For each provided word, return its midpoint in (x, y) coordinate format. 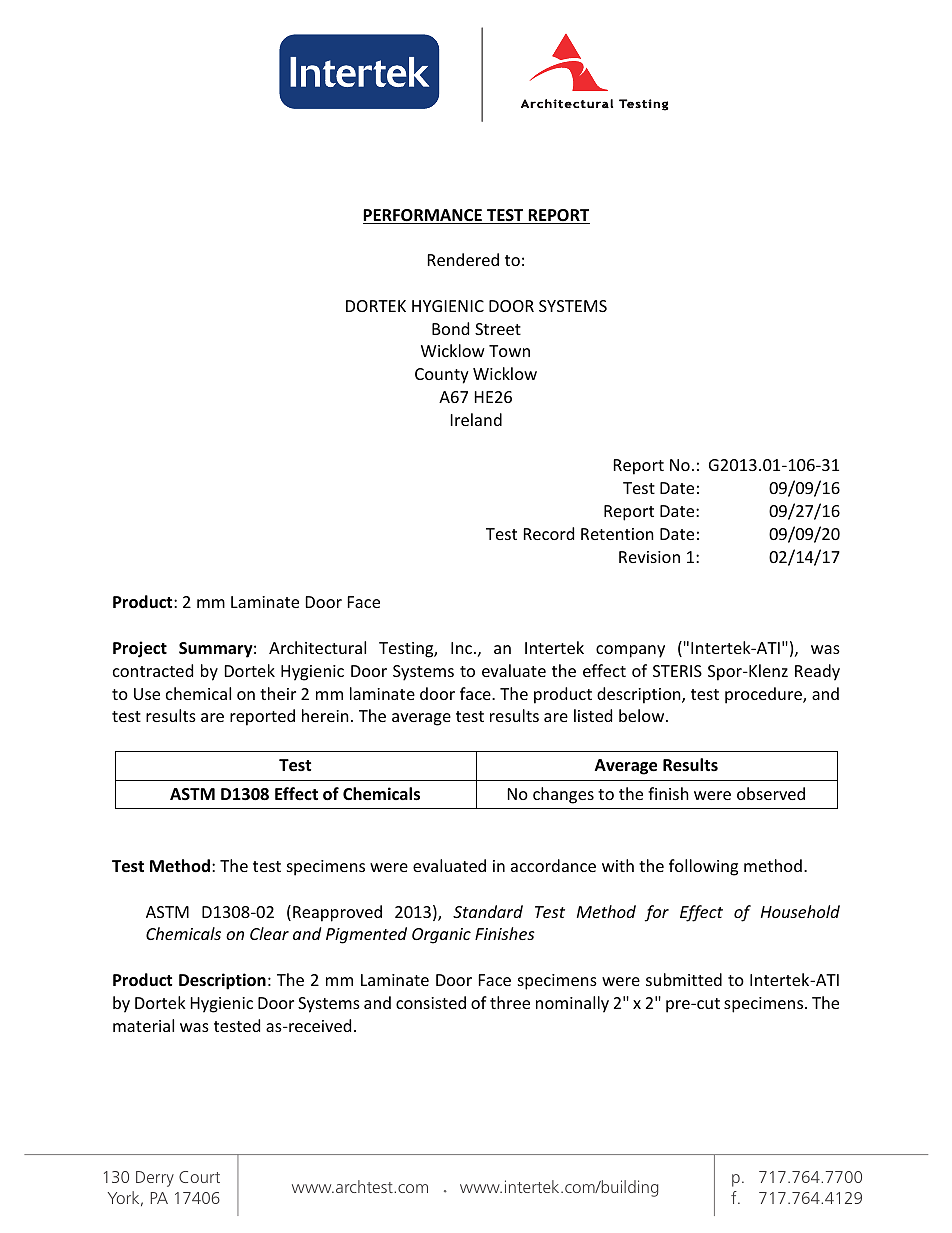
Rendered (463, 259)
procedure (764, 695)
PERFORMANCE (423, 216)
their (278, 693)
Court (199, 1177)
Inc (461, 648)
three (510, 1002)
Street (498, 329)
